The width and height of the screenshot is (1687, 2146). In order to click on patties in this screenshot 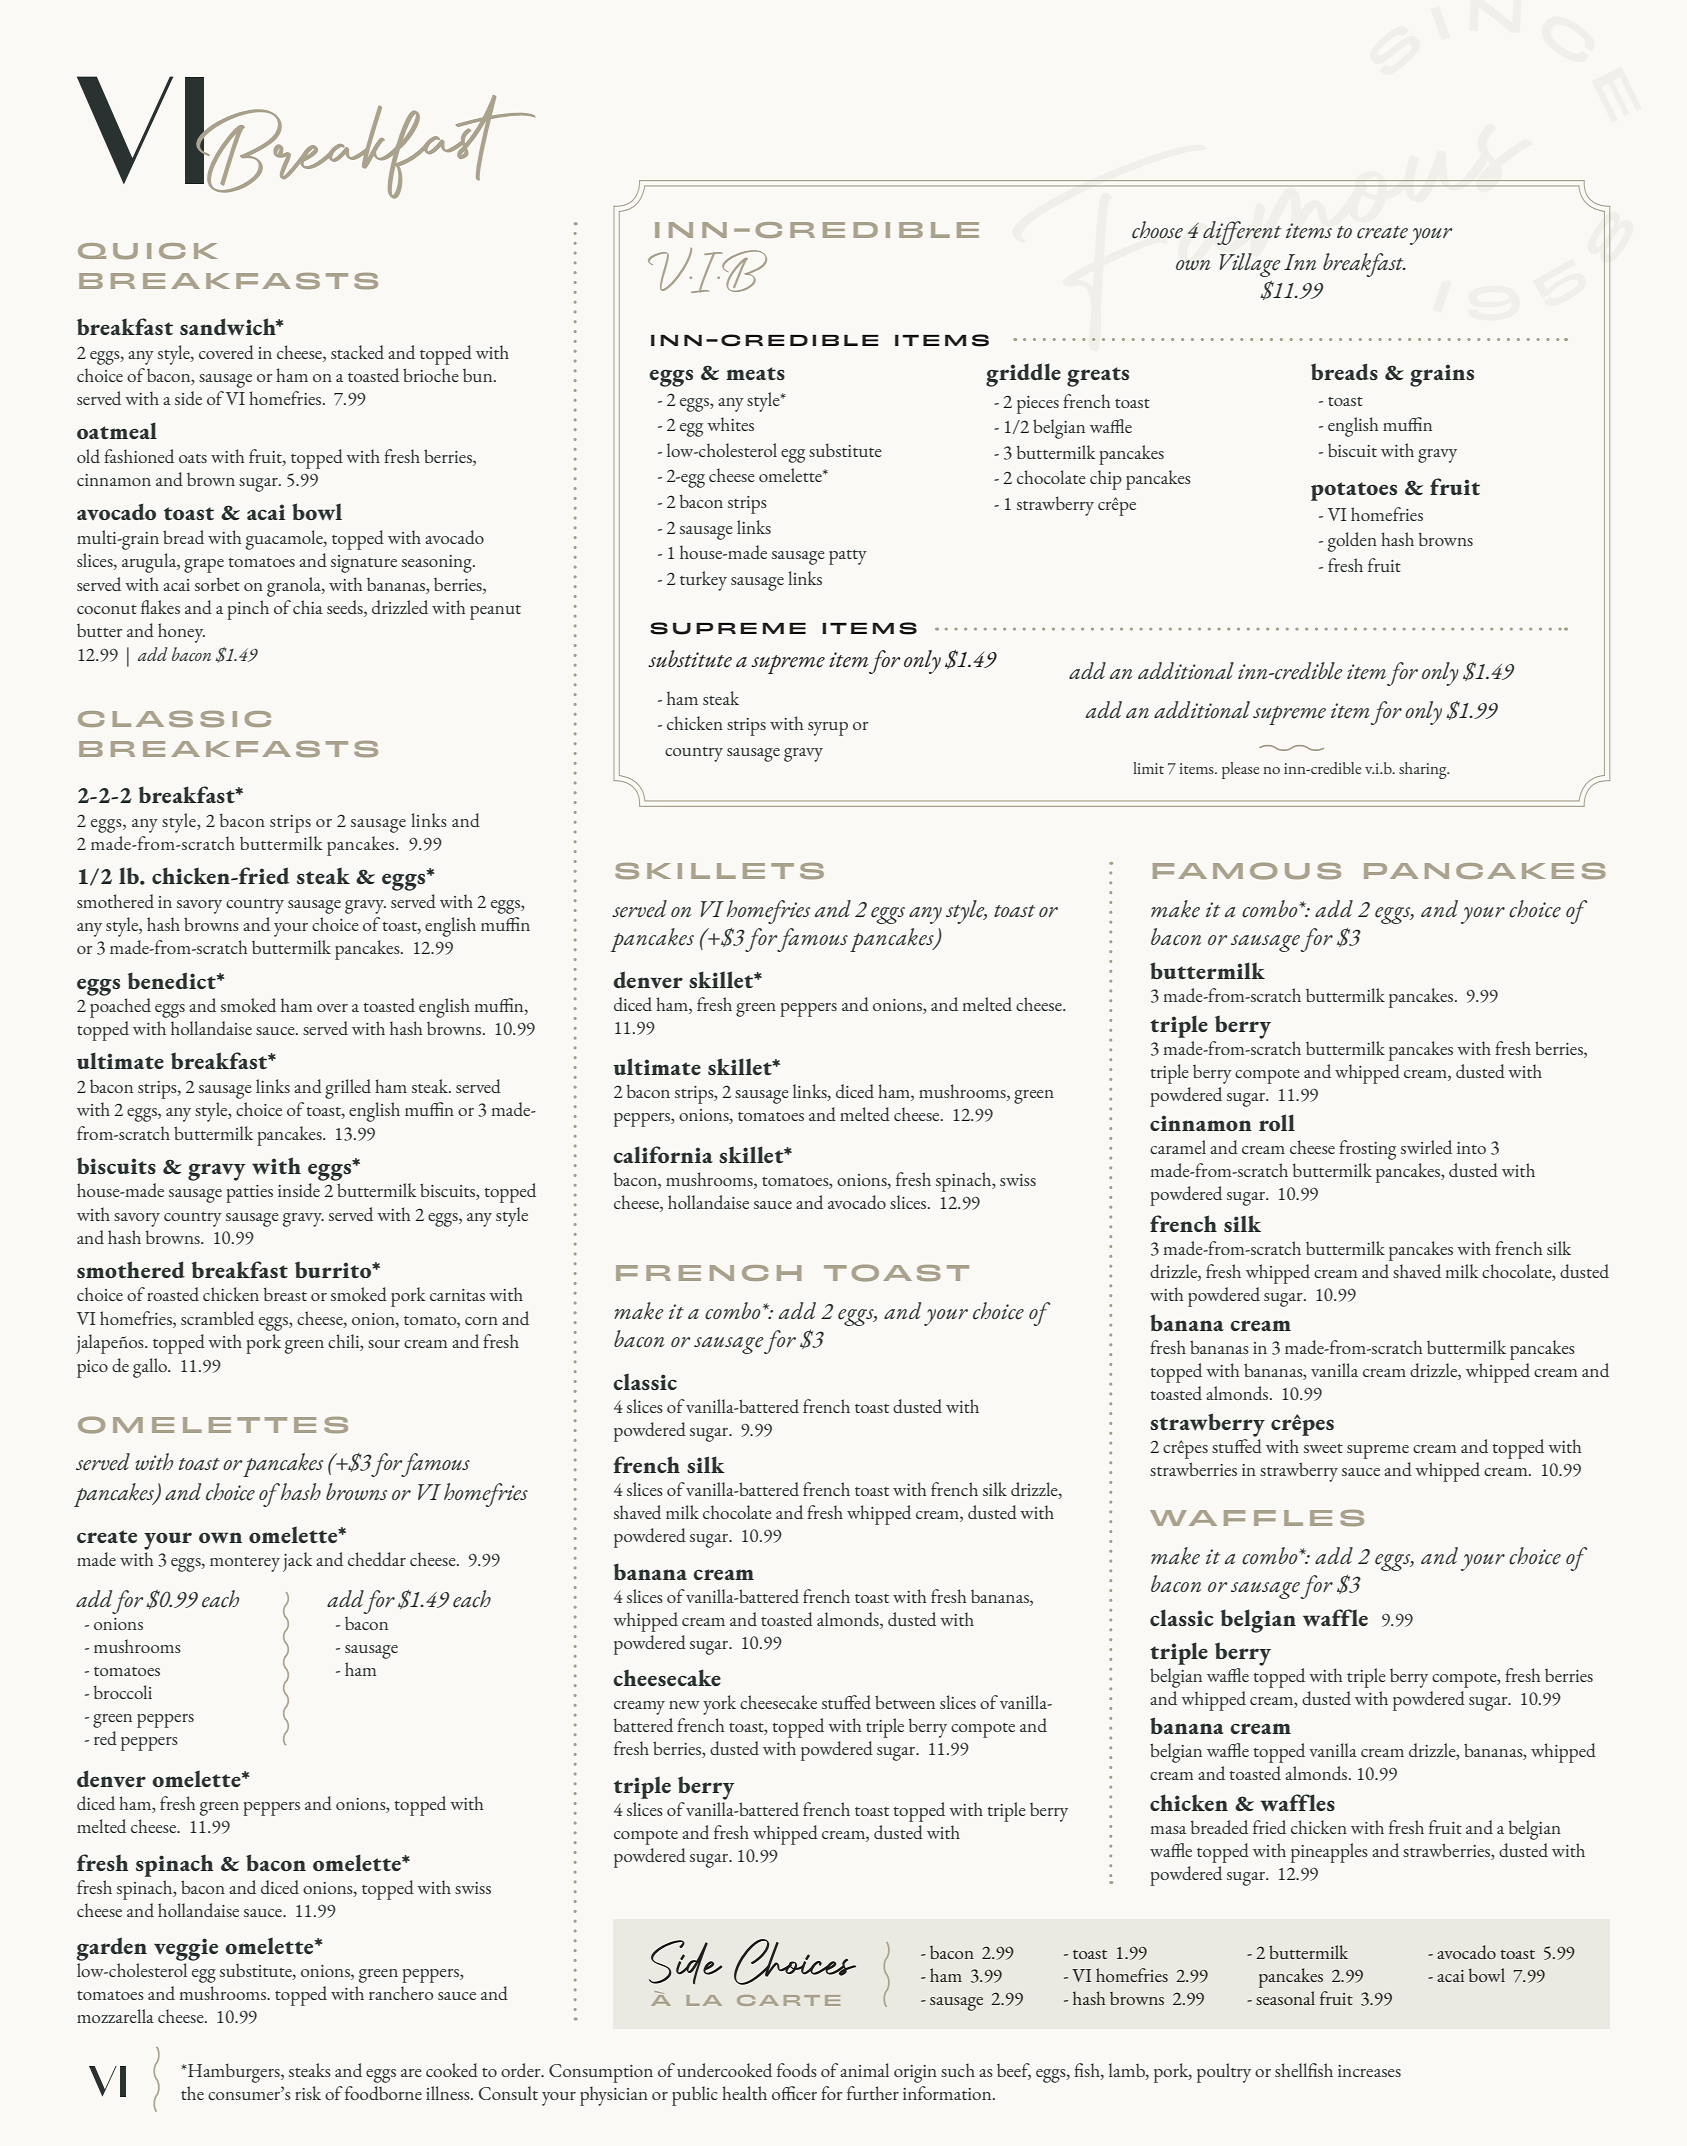, I will do `click(249, 1194)`.
